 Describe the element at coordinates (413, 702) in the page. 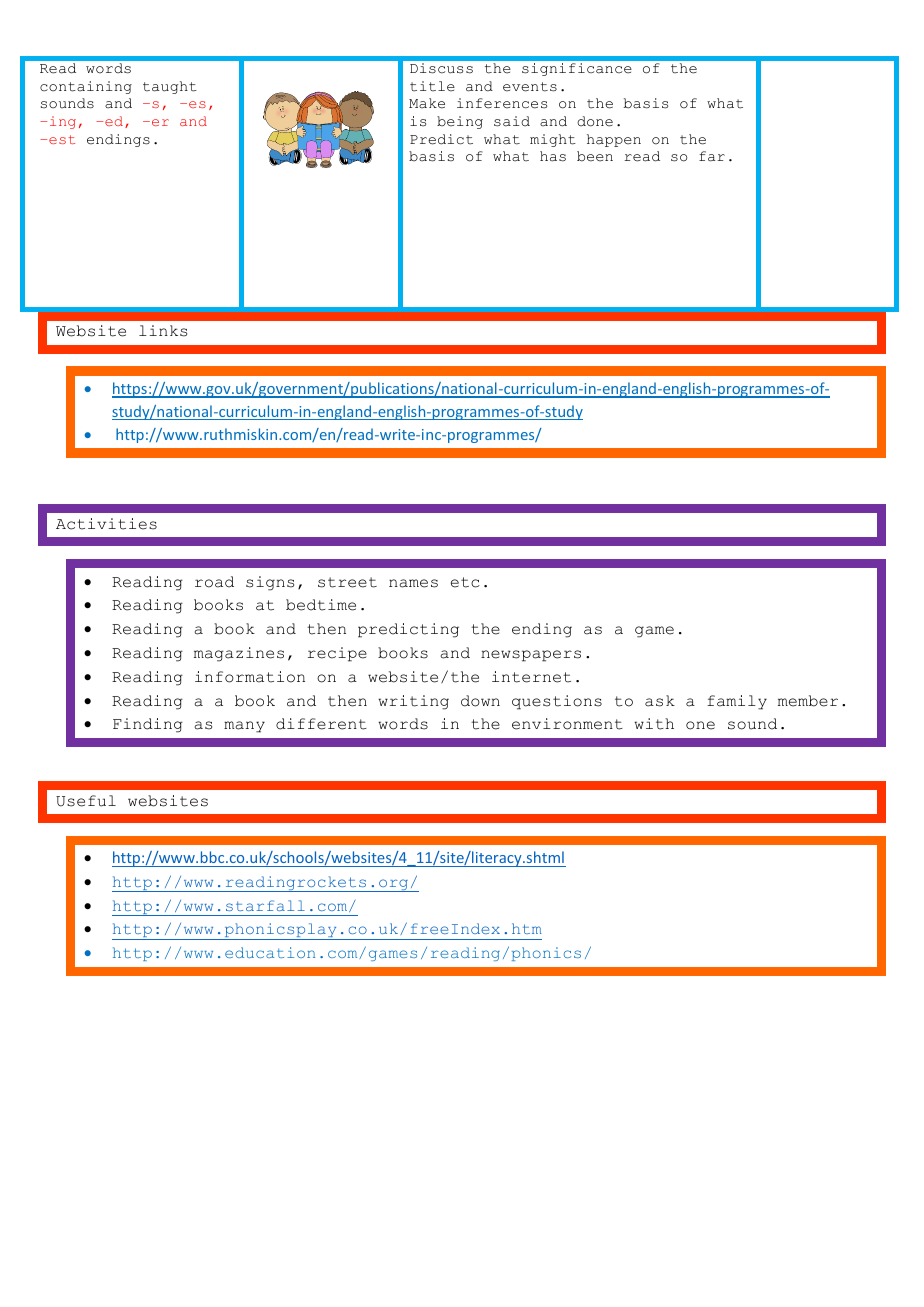

I see `writing` at that location.
